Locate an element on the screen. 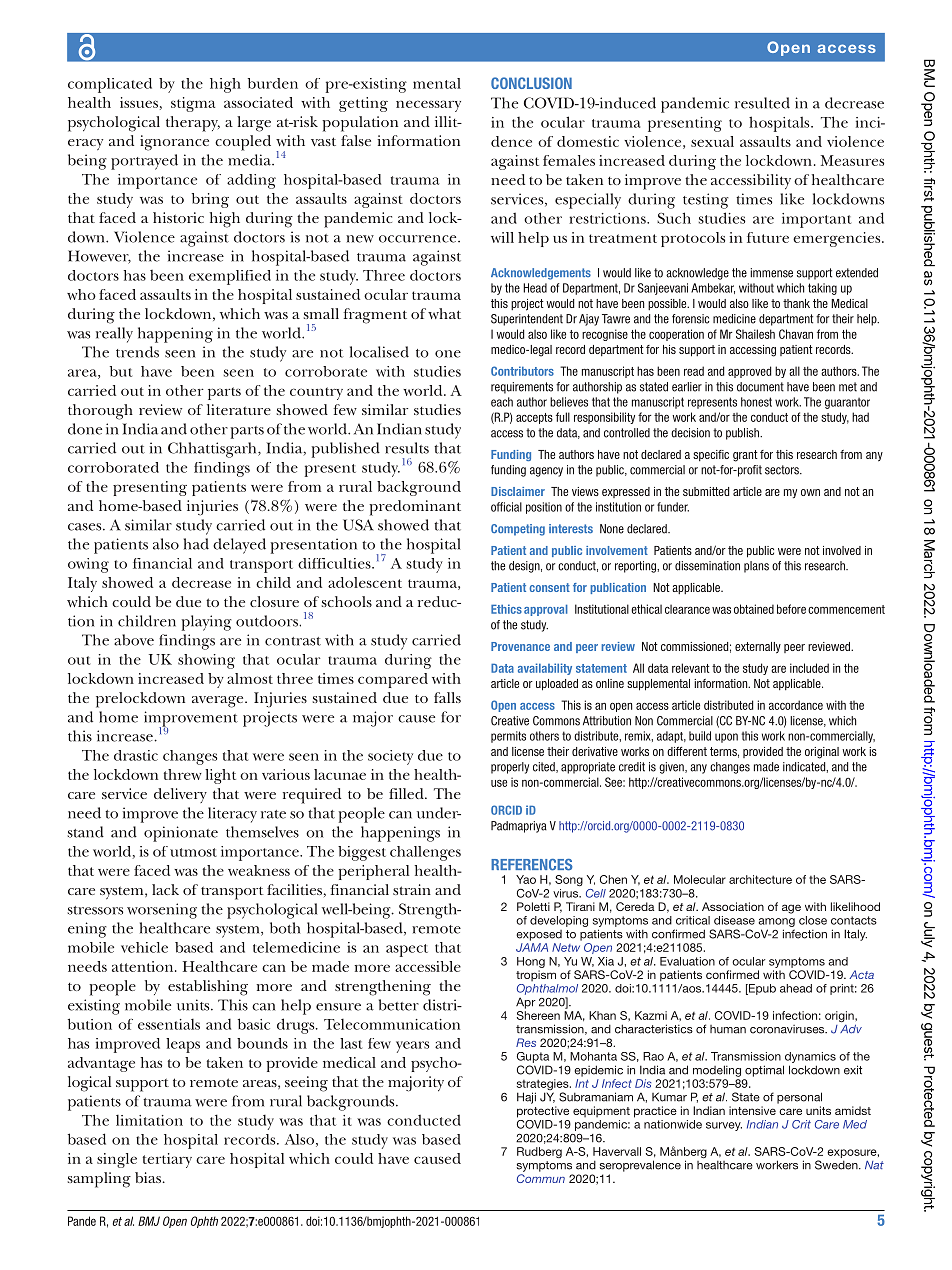 The width and height of the screenshot is (952, 1270). resulted is located at coordinates (762, 103).
